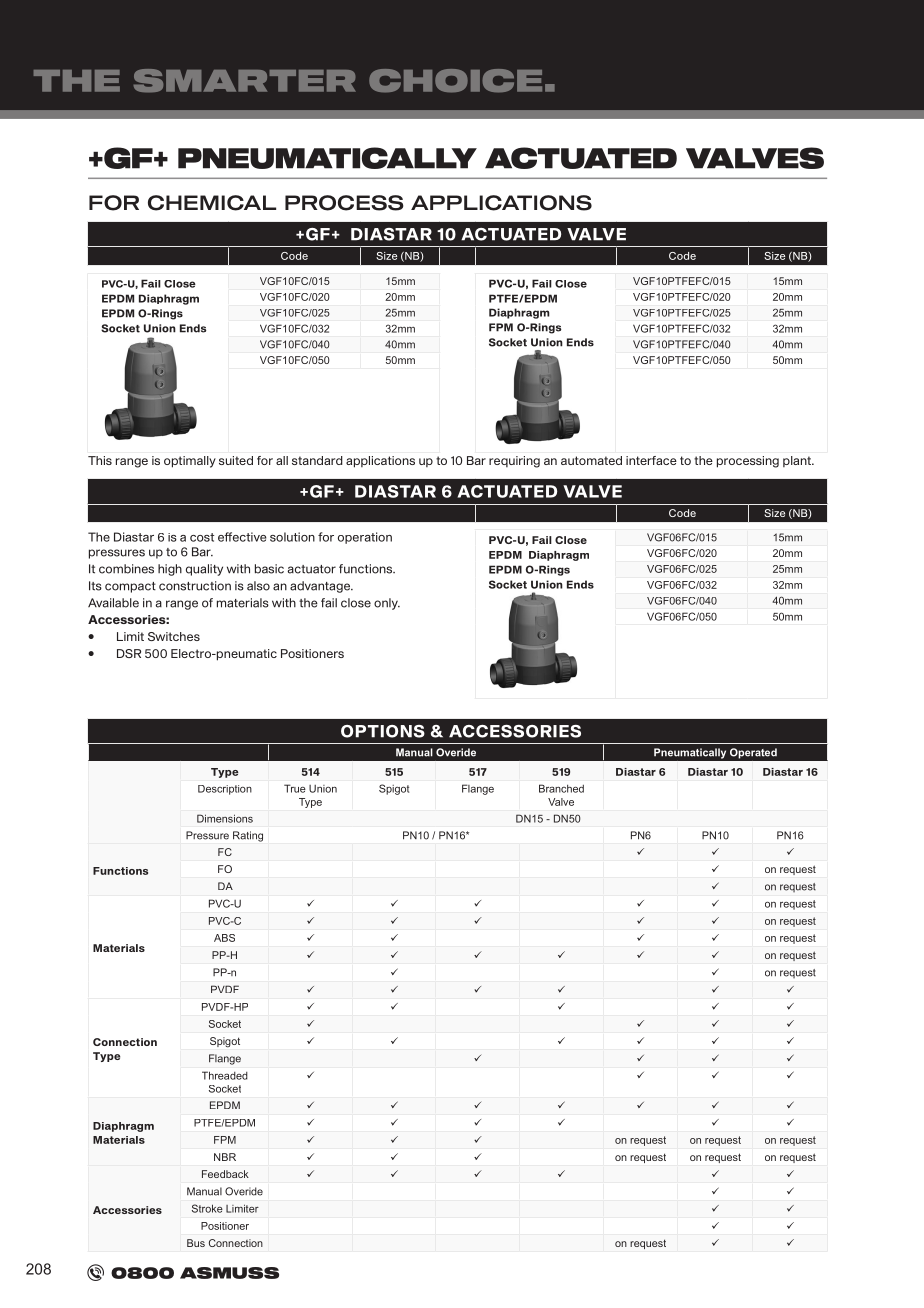 The image size is (924, 1308). I want to click on interface, so click(651, 460).
